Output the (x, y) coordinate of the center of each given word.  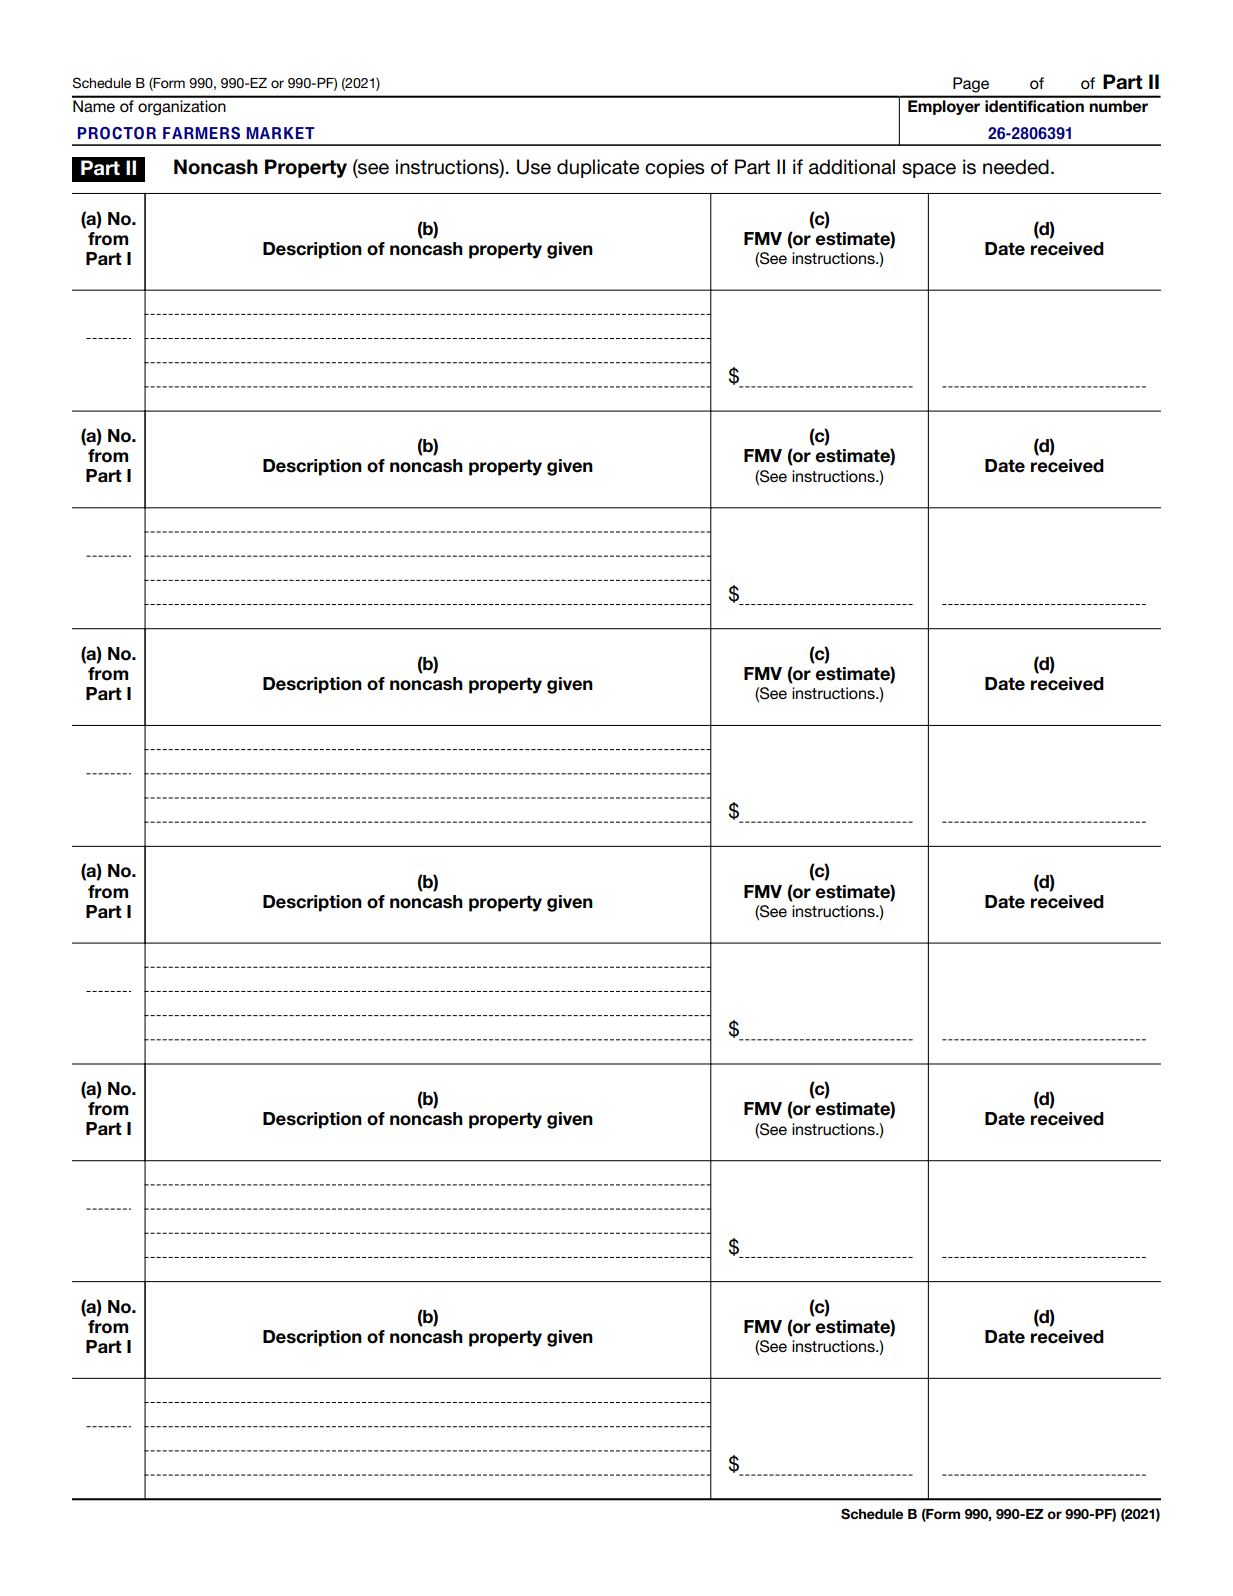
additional (852, 167)
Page (971, 85)
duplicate (598, 168)
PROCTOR (117, 133)
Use (534, 167)
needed (1016, 167)
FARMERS (201, 133)
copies (675, 168)
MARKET (281, 133)
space (929, 170)
